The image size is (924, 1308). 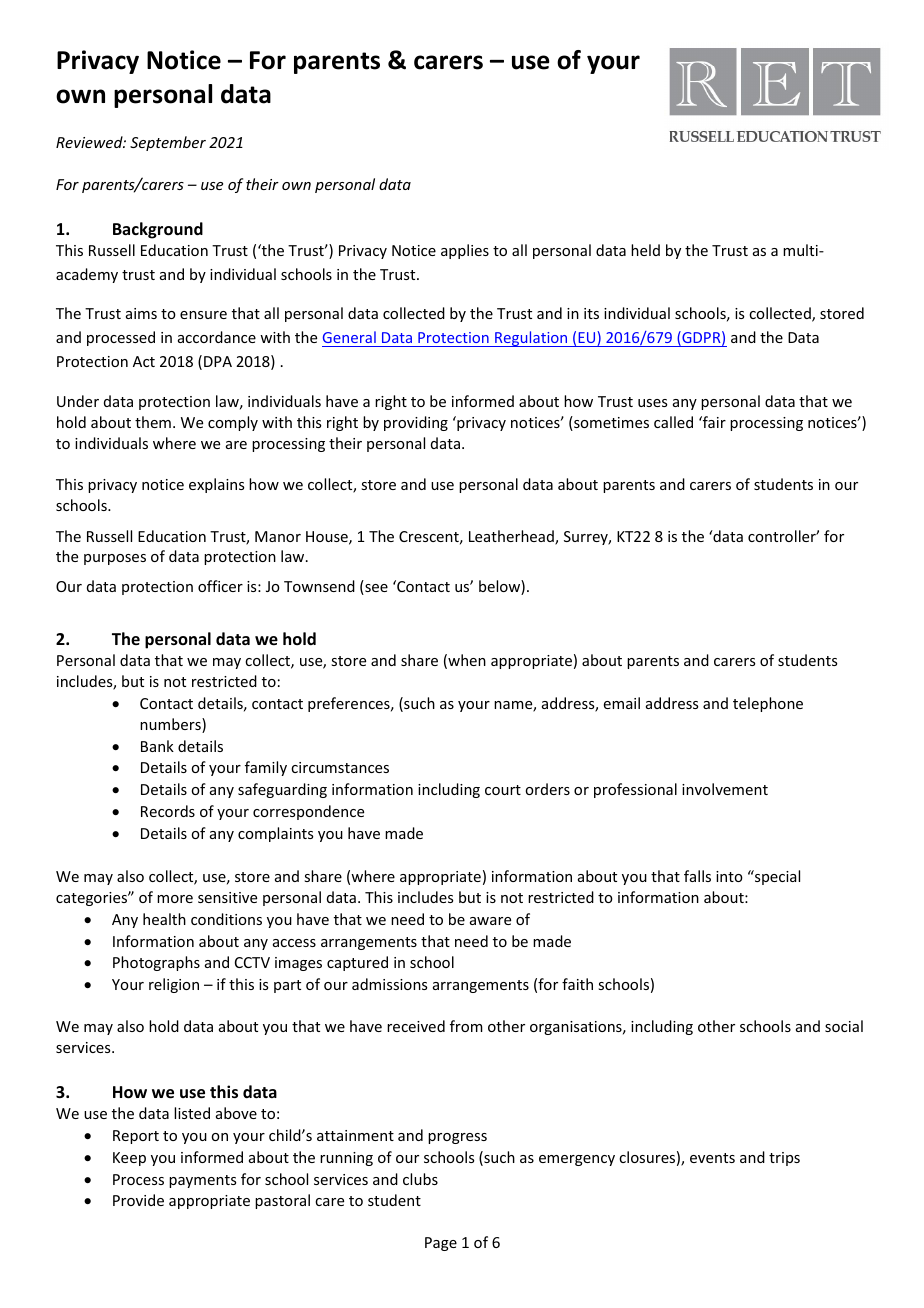 What do you see at coordinates (153, 422) in the page?
I see `them` at bounding box center [153, 422].
